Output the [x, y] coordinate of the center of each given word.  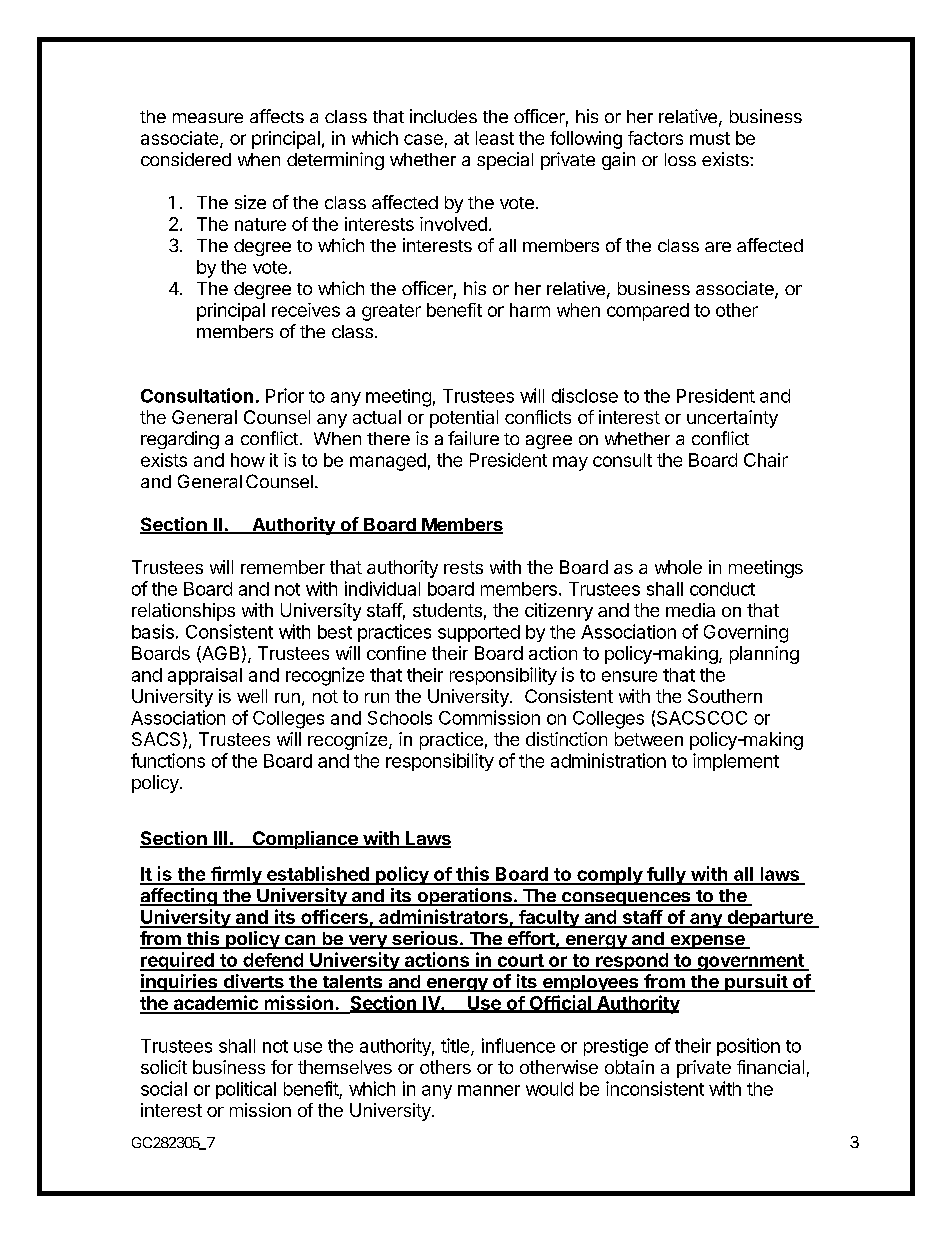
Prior [285, 395]
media [690, 610]
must [710, 138]
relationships [183, 612]
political [246, 1090]
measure [208, 118]
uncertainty [732, 419]
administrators [443, 918]
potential [464, 419]
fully [666, 876]
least [495, 138]
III [221, 839]
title [456, 1046]
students [447, 610]
